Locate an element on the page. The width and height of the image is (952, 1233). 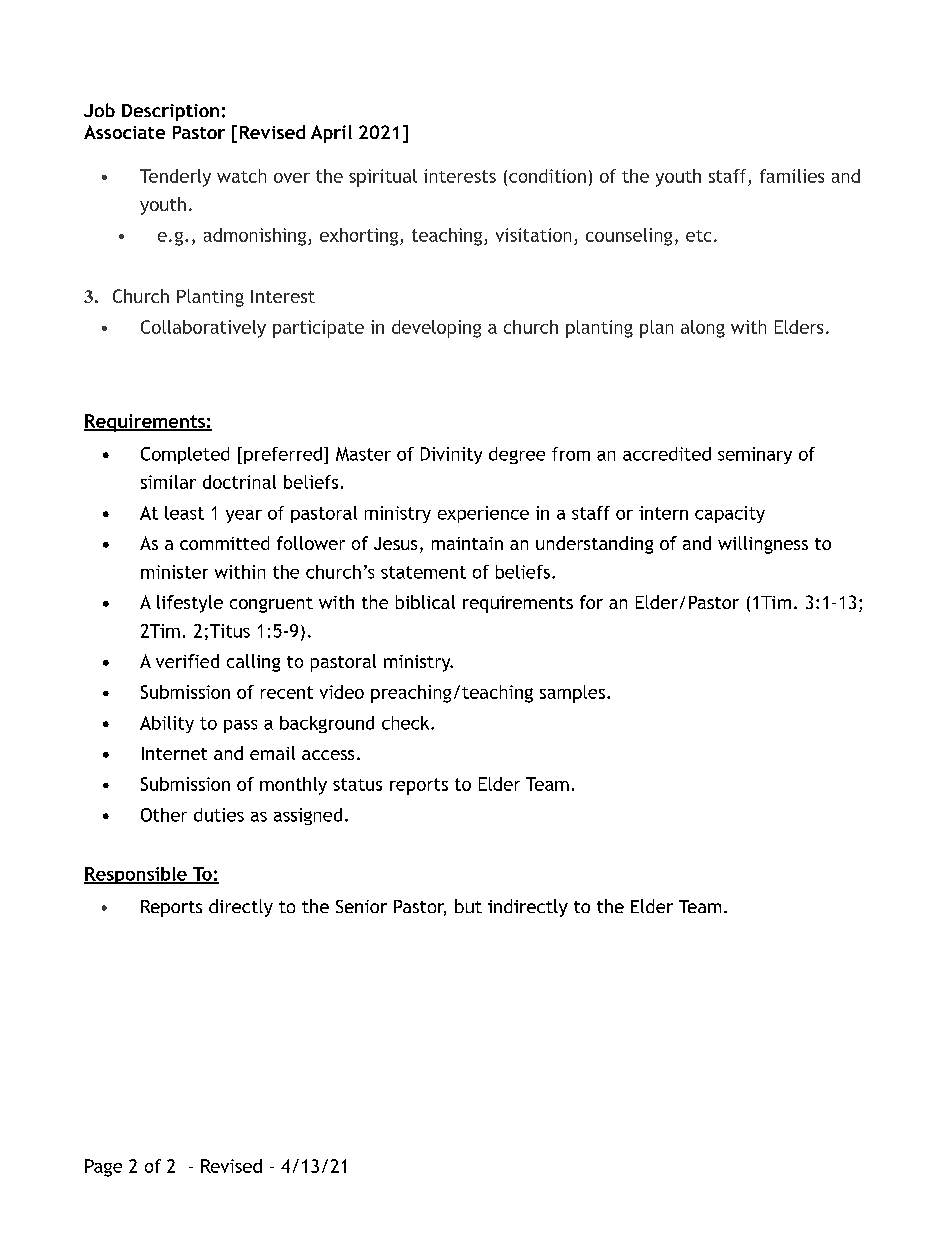
Description is located at coordinates (170, 112).
